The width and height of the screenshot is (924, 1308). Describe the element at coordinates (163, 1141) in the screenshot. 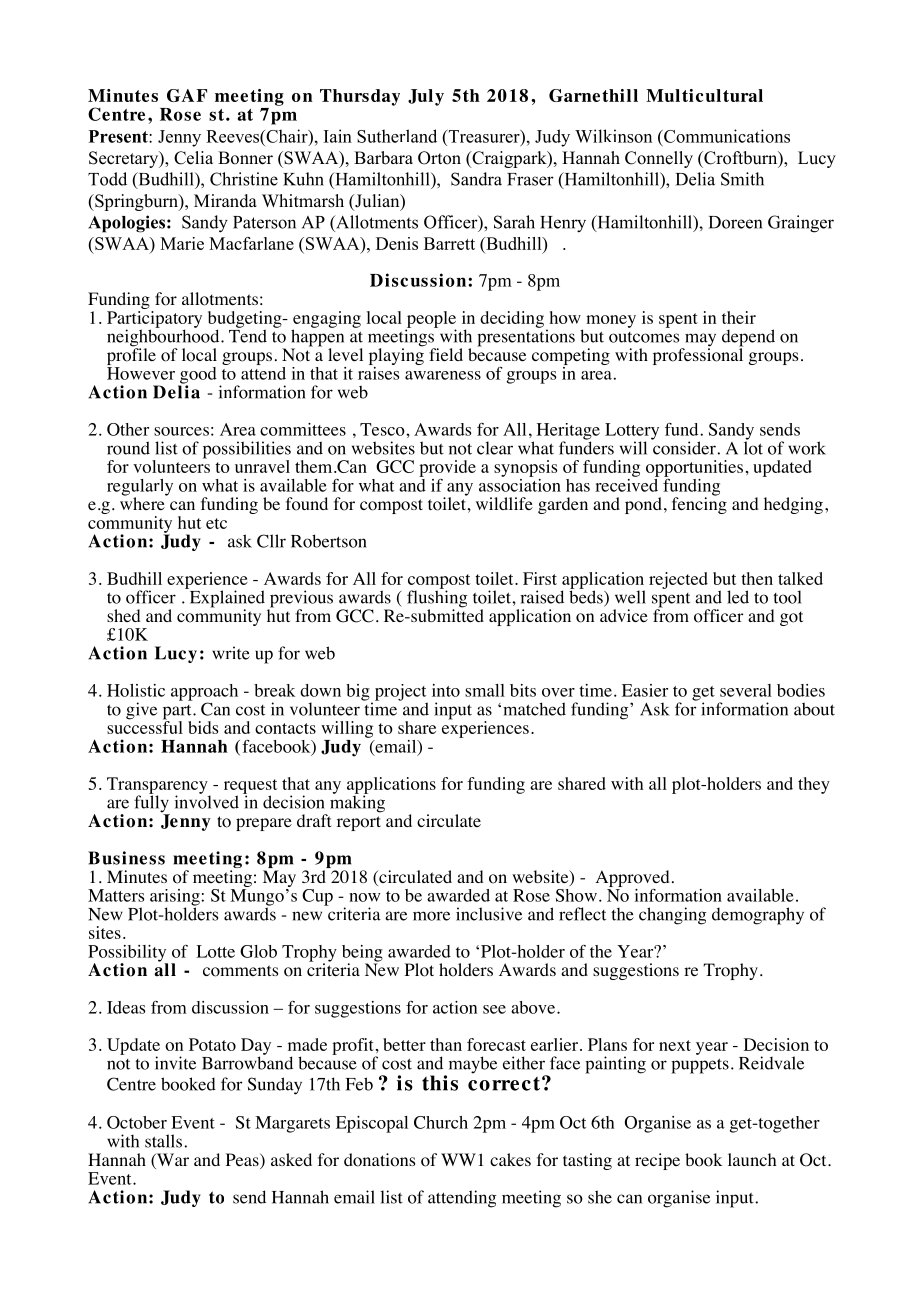

I see `stalls` at that location.
